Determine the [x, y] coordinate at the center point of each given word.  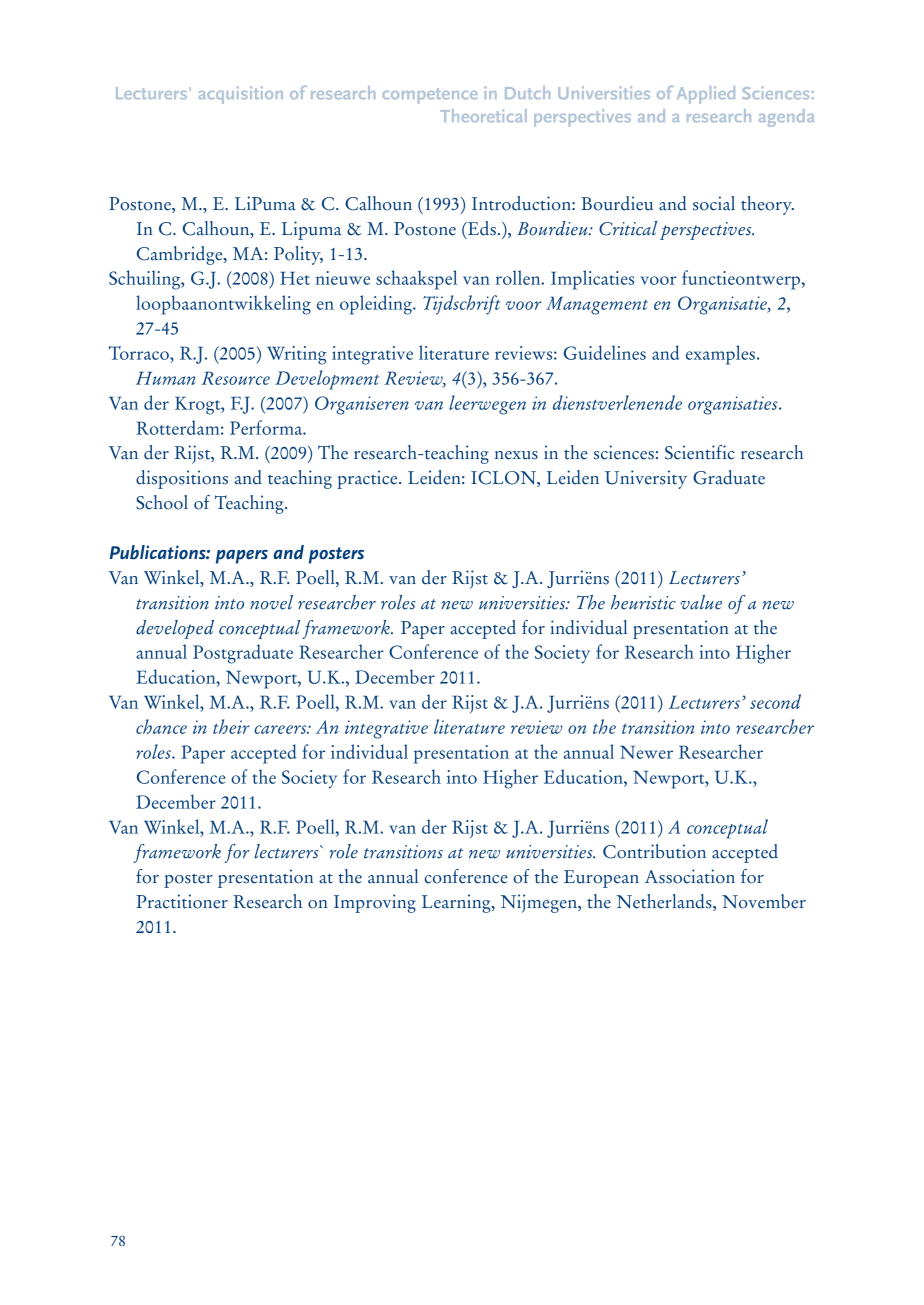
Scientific [700, 452]
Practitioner [182, 901]
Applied [706, 95]
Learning [457, 903]
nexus [516, 455]
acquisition [241, 95]
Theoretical [483, 115]
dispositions [182, 479]
